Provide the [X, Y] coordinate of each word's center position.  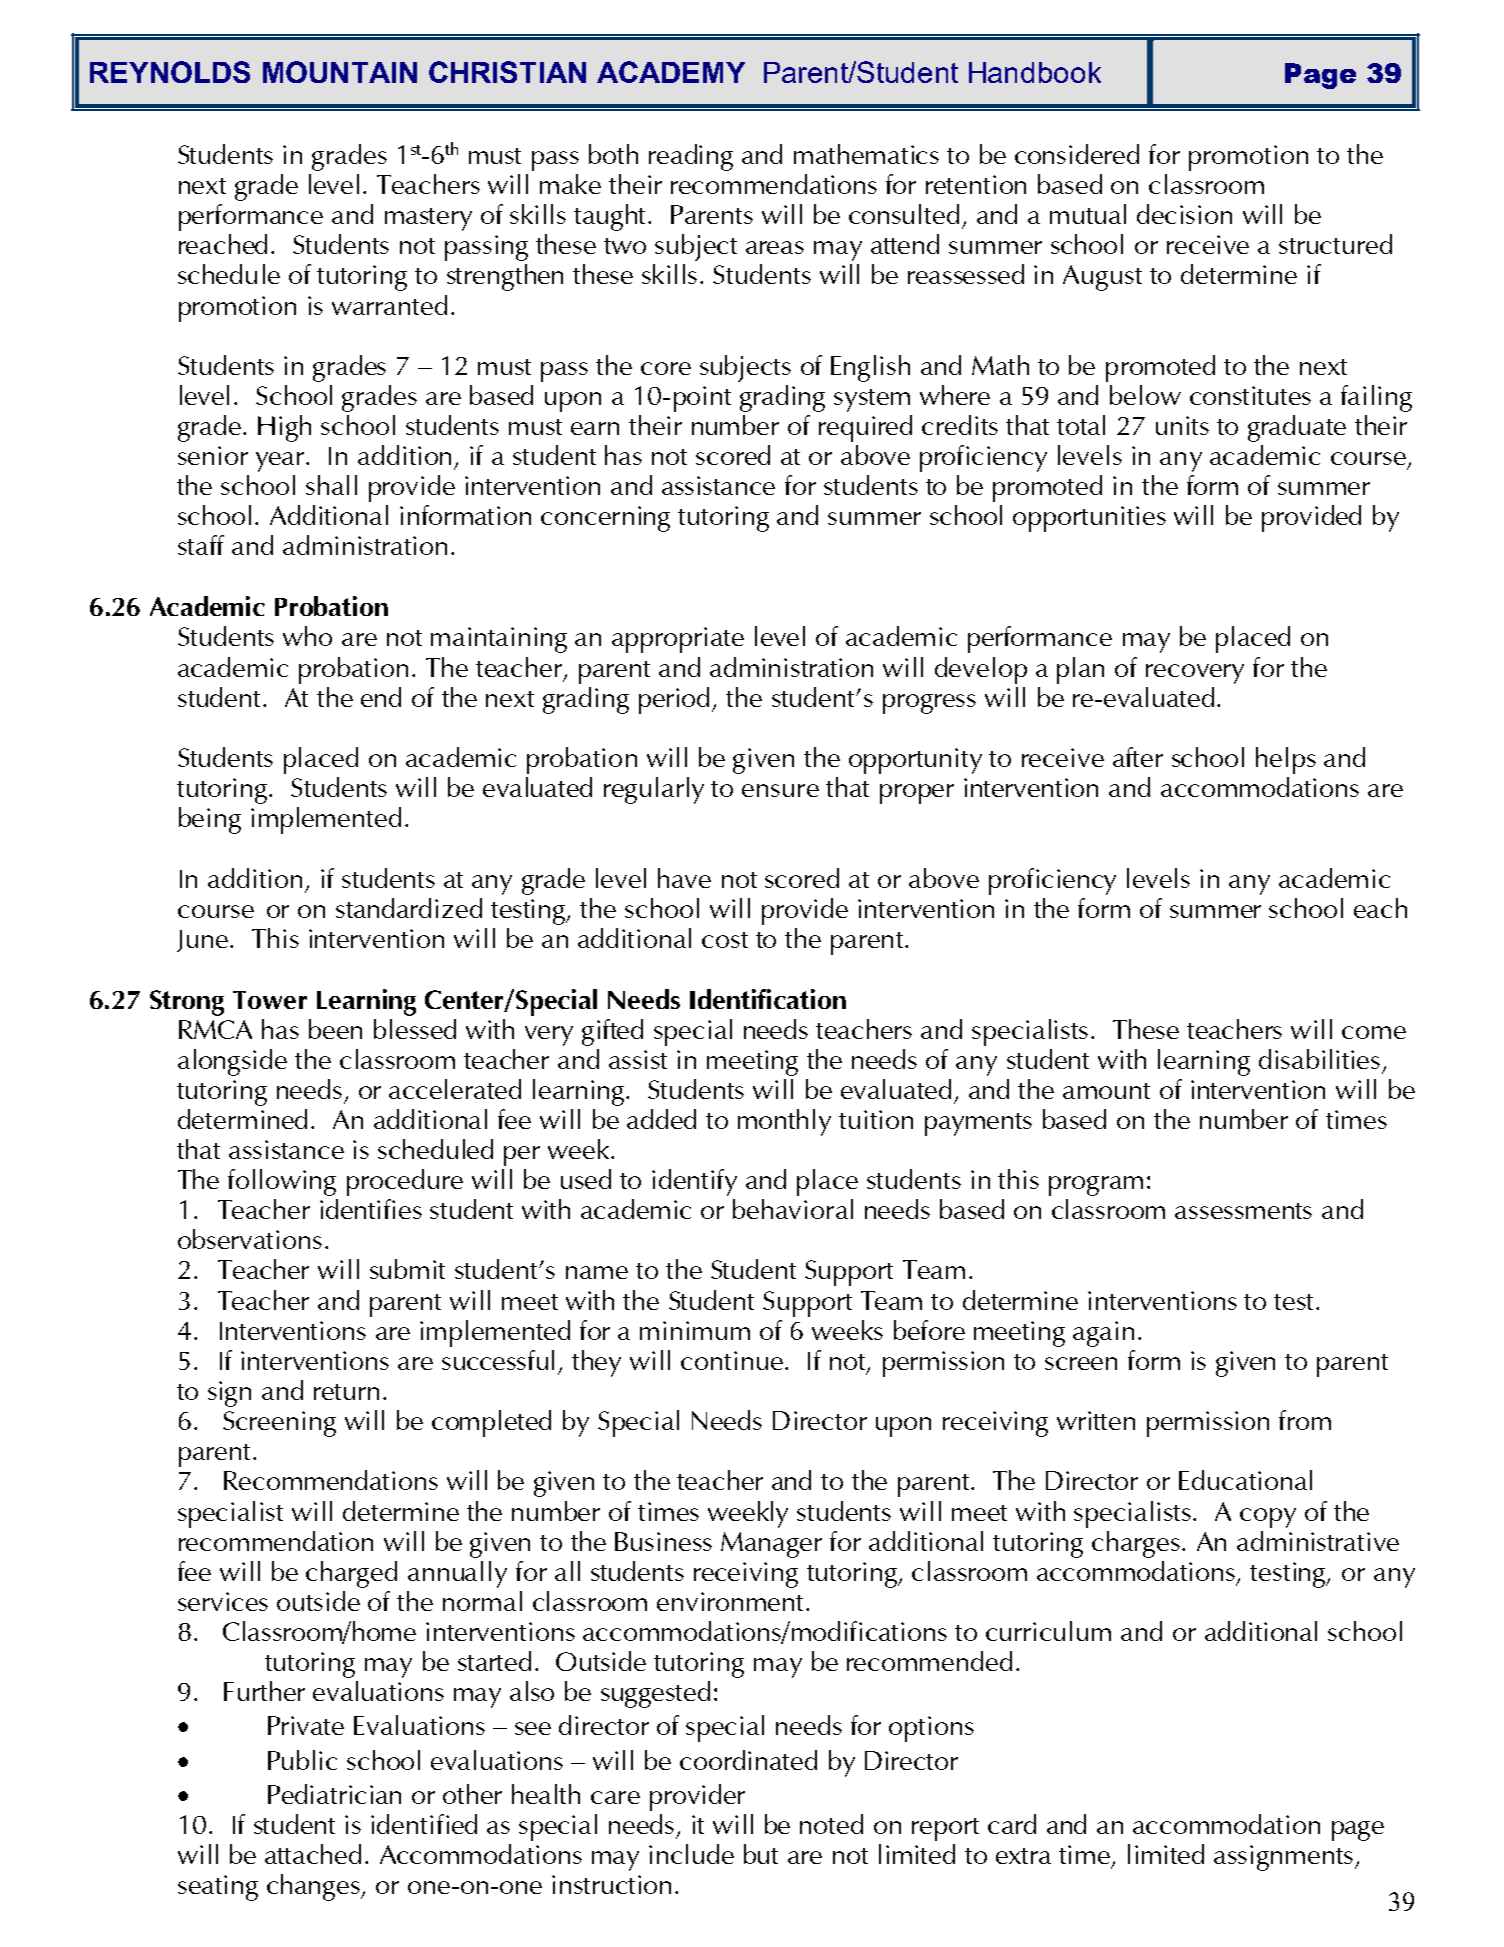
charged [351, 1574]
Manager [771, 1545]
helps [1286, 760]
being [210, 820]
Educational [1245, 1480]
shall [331, 485]
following [282, 1182]
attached [313, 1854]
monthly [784, 1122]
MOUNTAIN [340, 72]
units [1182, 425]
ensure [780, 790]
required [865, 428]
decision [1184, 214]
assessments [1243, 1211]
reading [691, 157]
